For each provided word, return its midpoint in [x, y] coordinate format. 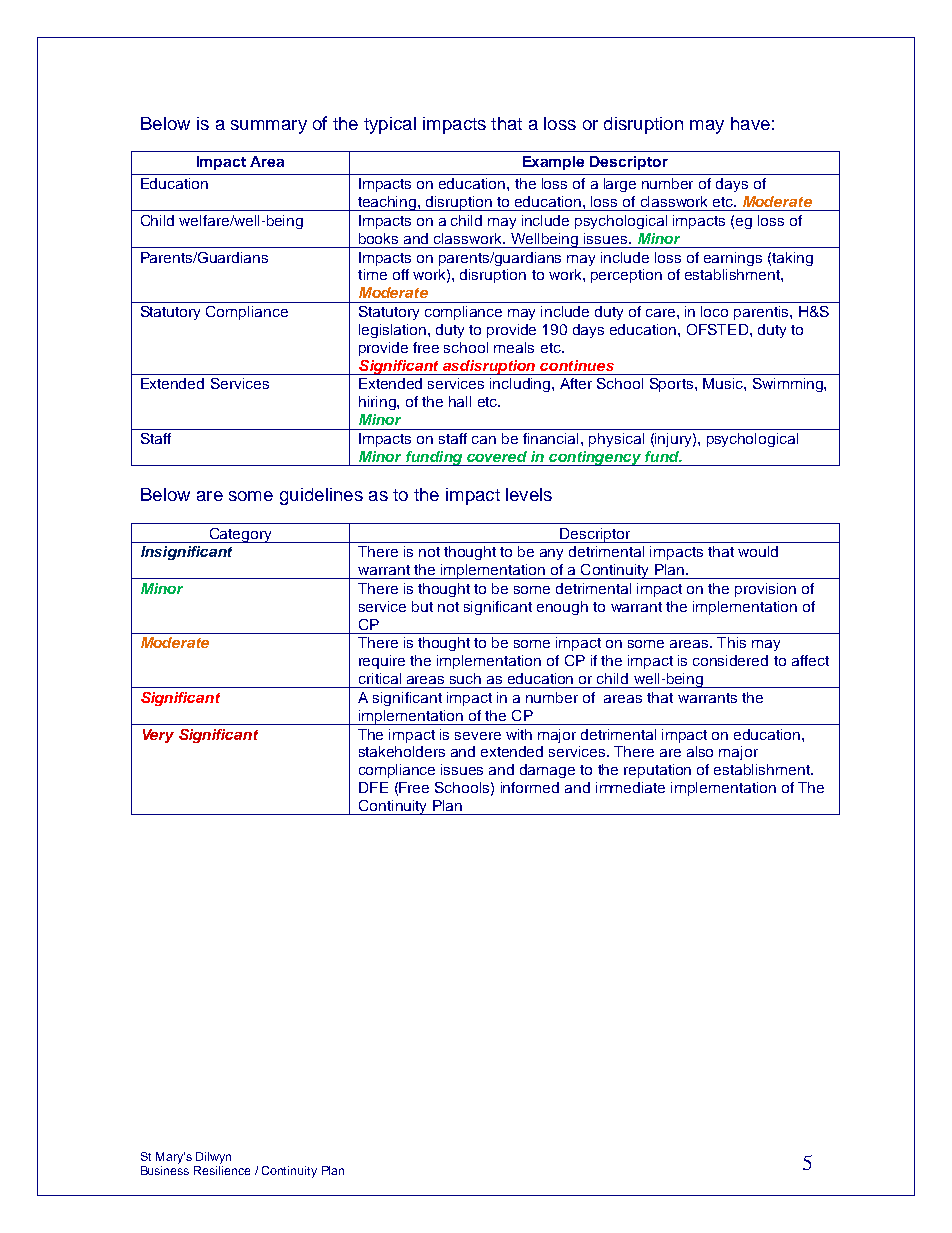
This [731, 642]
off [401, 274]
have [750, 123]
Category [240, 535]
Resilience [222, 1170]
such [465, 678]
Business [165, 1170]
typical [390, 125]
